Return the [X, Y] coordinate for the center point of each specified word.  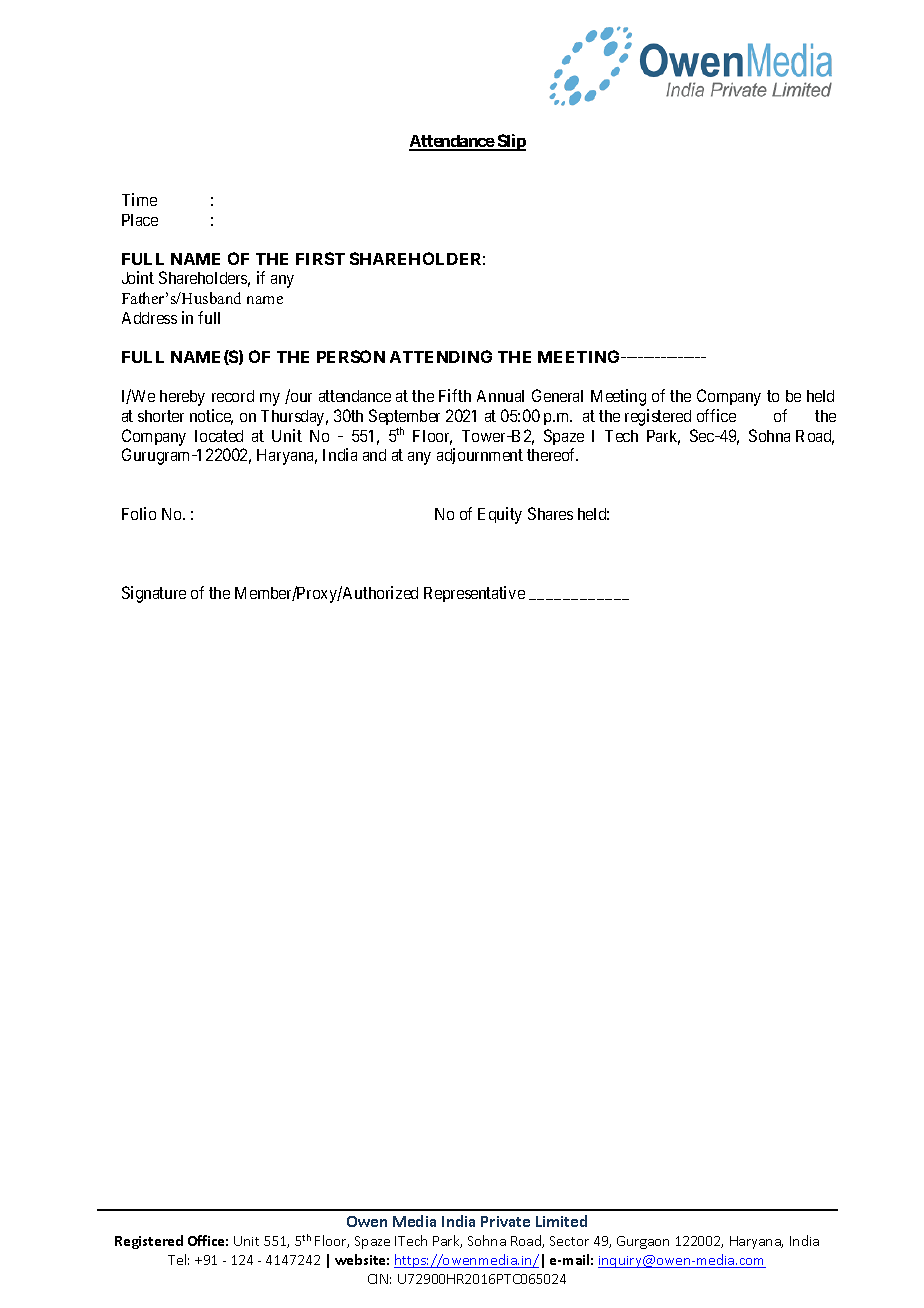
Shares [550, 513]
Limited [561, 1221]
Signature [154, 594]
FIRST [320, 258]
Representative [474, 594]
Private [505, 1221]
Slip [510, 142]
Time [139, 199]
